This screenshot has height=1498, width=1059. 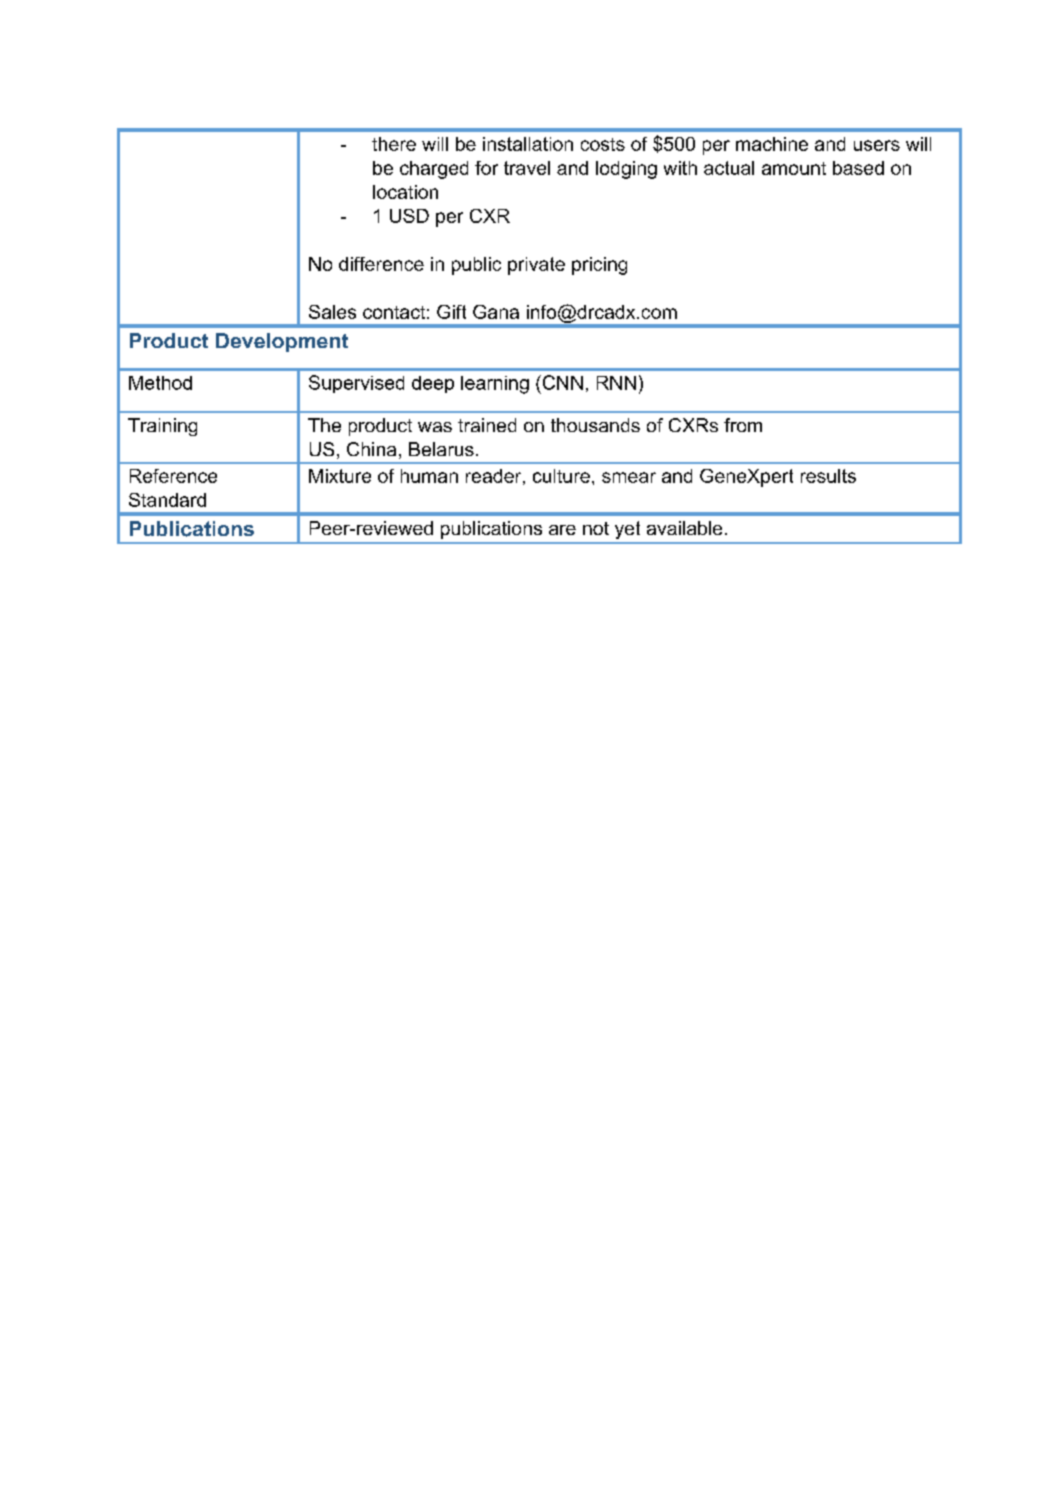 What do you see at coordinates (394, 144) in the screenshot?
I see `there` at bounding box center [394, 144].
